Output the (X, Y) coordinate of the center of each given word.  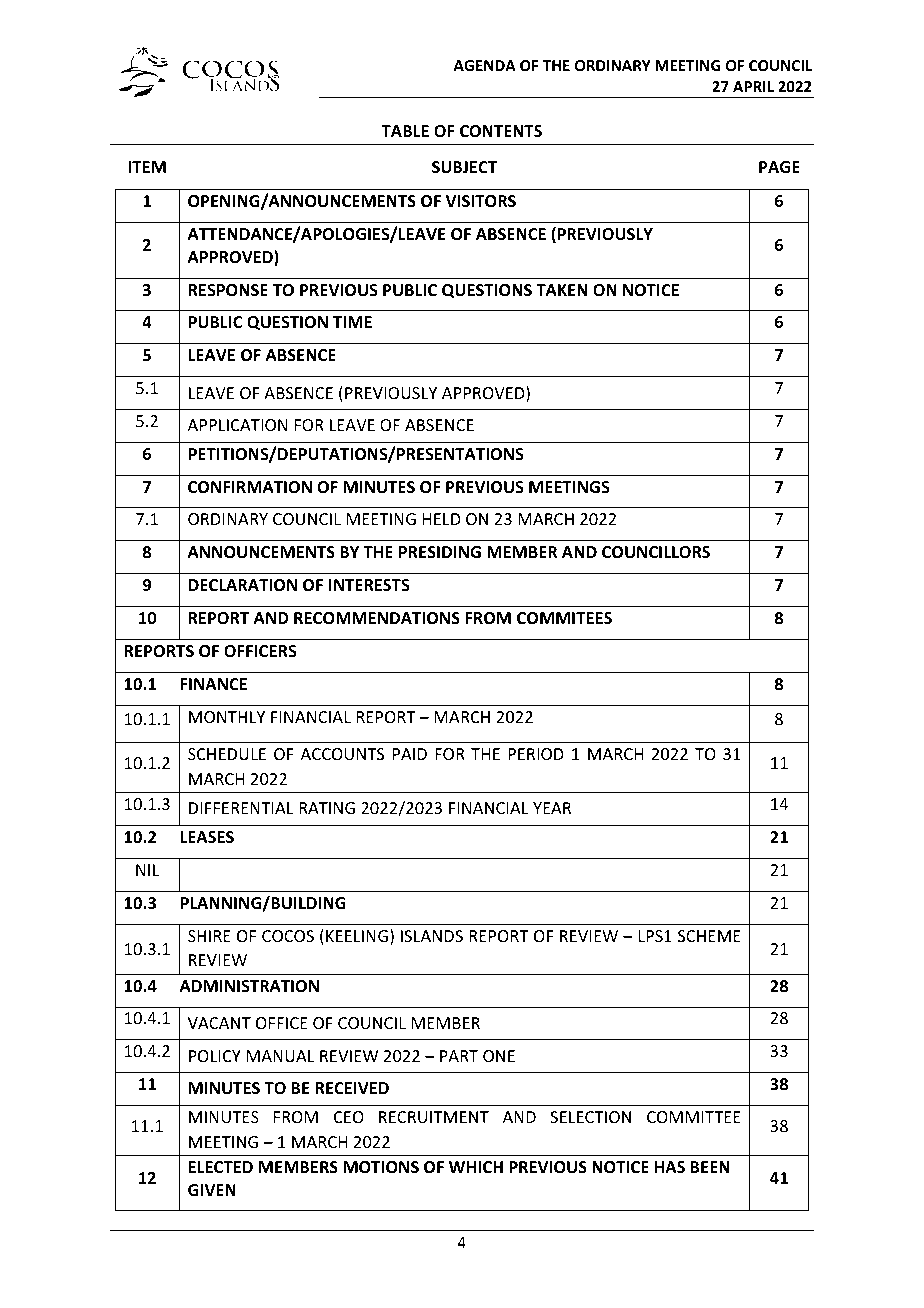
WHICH (476, 1167)
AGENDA (484, 65)
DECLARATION (242, 585)
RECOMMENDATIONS (377, 618)
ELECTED (220, 1167)
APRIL (753, 86)
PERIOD (536, 754)
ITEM (147, 167)
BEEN (710, 1167)
